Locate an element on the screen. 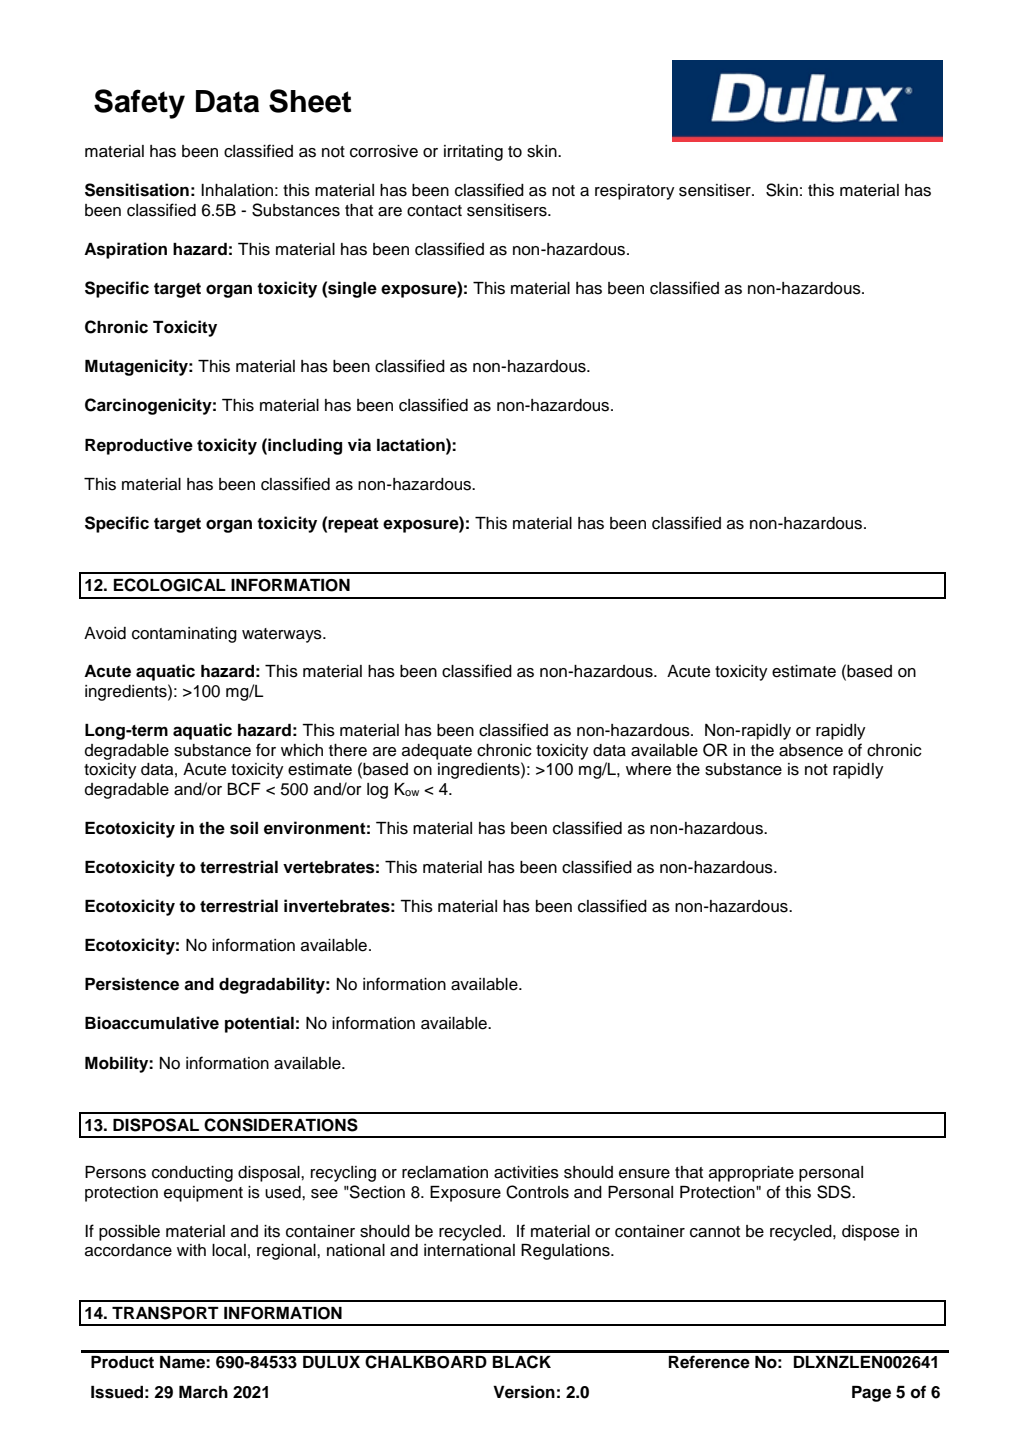  Safety is located at coordinates (139, 104).
